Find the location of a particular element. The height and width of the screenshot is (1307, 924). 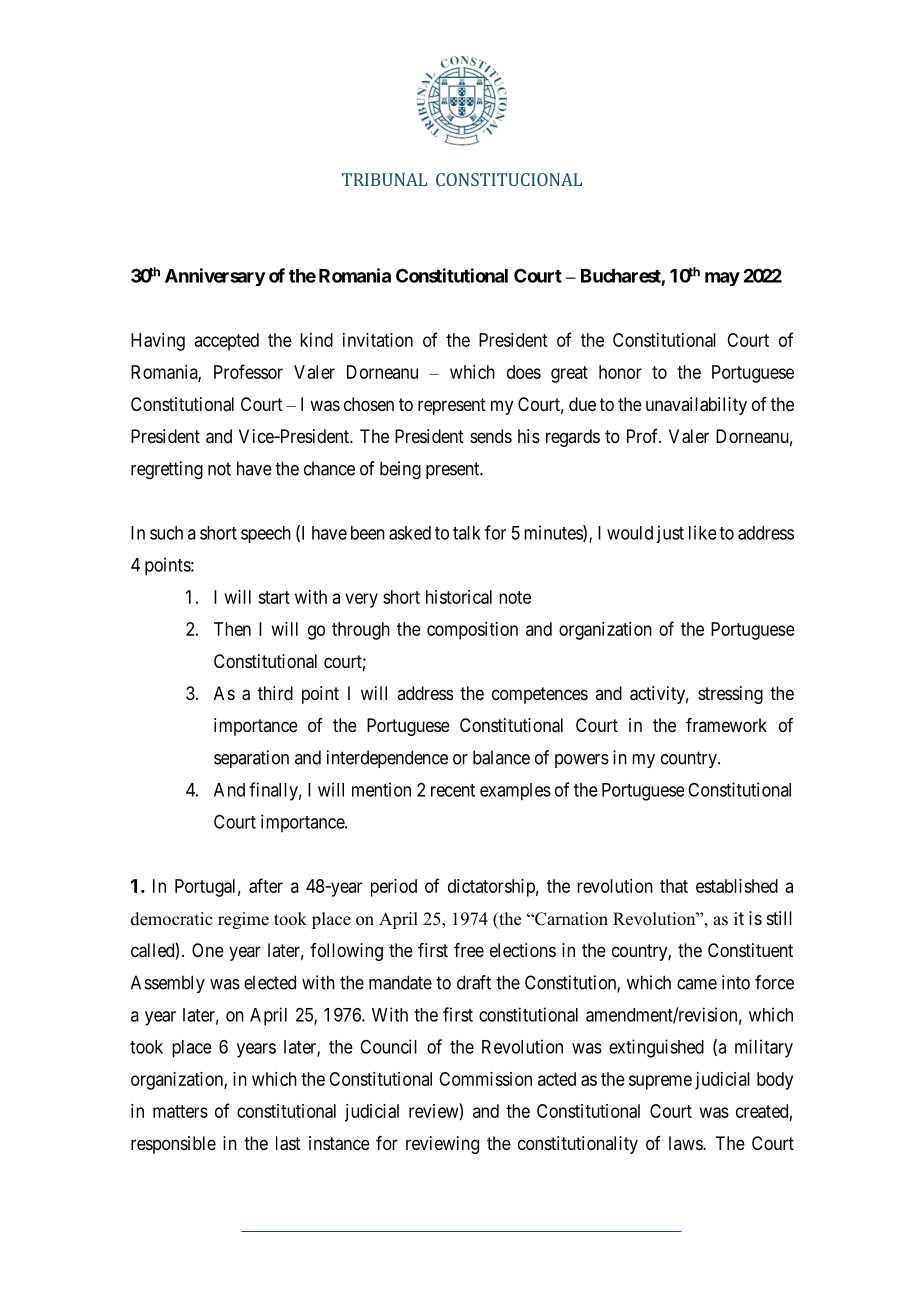

matters is located at coordinates (180, 1111).
